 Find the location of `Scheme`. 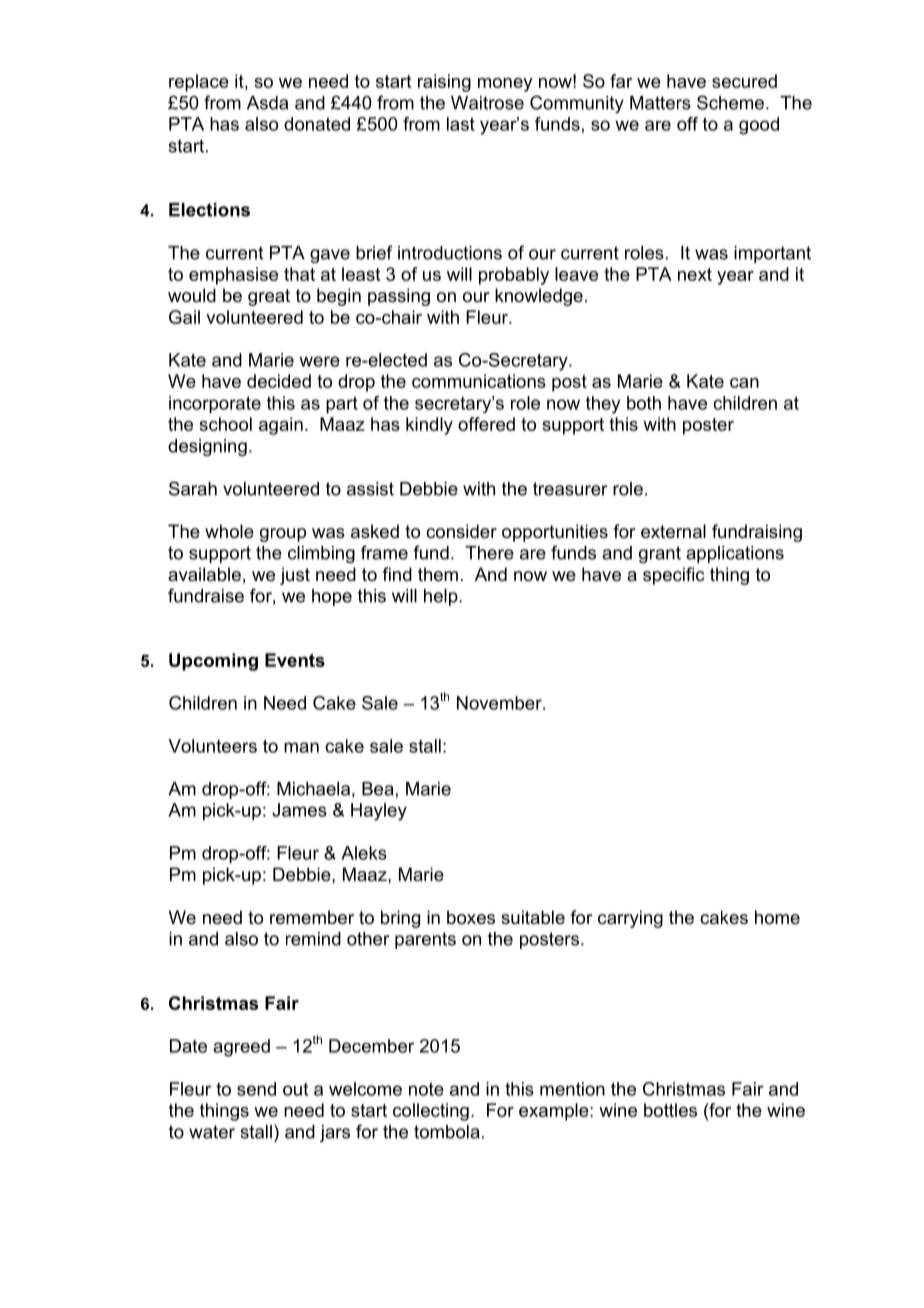

Scheme is located at coordinates (730, 102).
